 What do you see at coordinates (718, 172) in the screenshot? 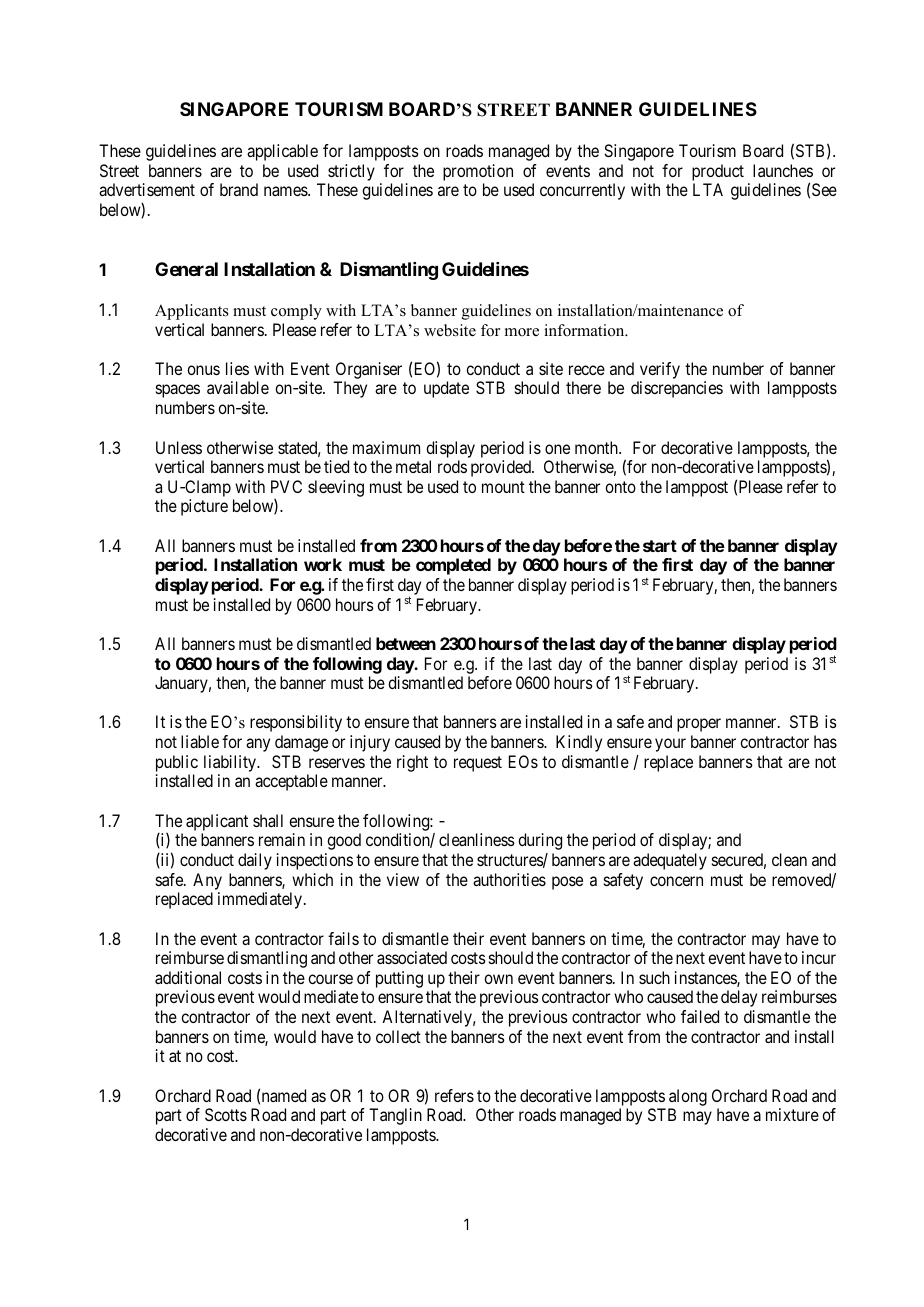
I see `product` at bounding box center [718, 172].
